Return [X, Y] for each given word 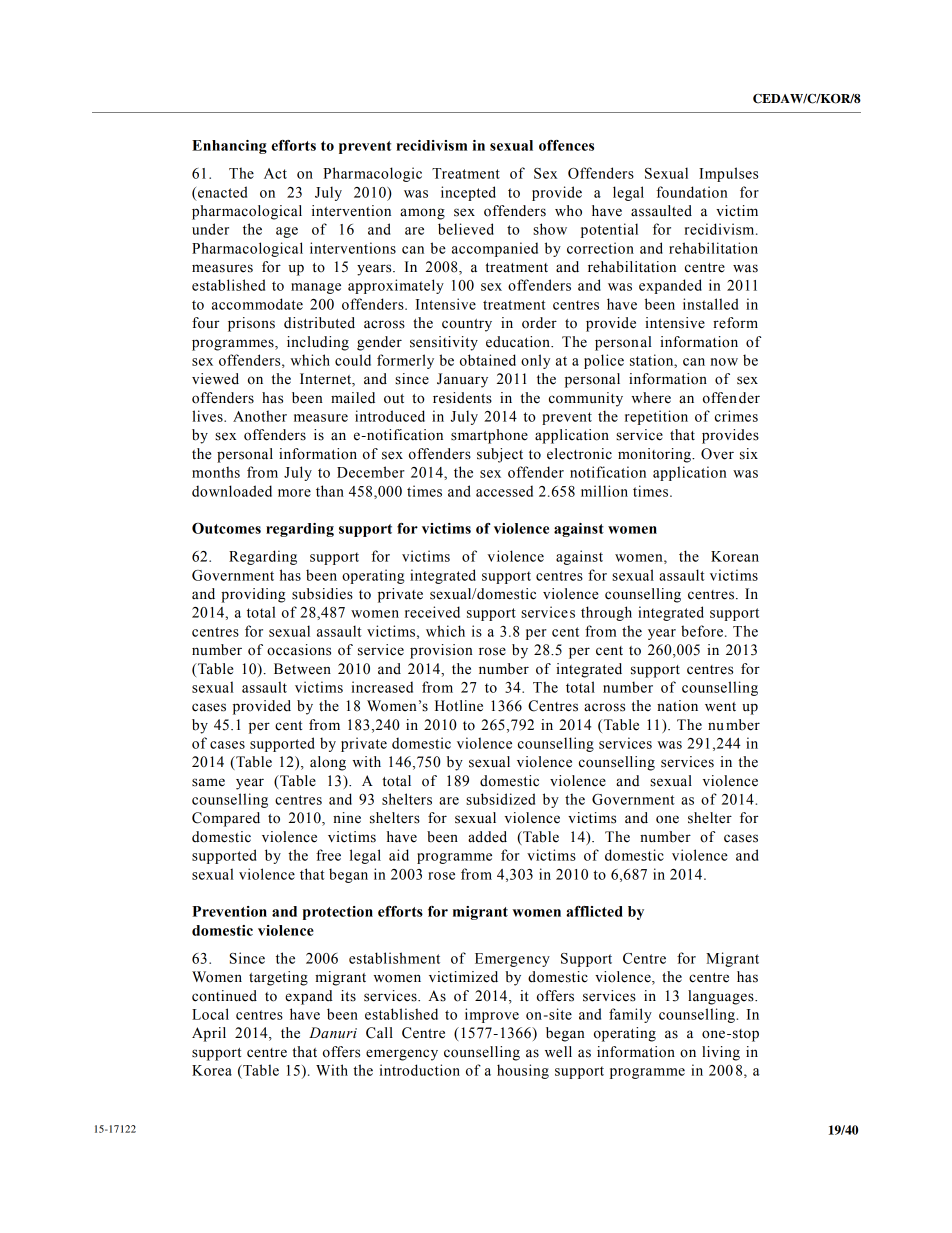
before [702, 631]
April [209, 1034]
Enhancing [229, 147]
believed [466, 229]
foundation [692, 192]
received [432, 612]
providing [253, 595]
